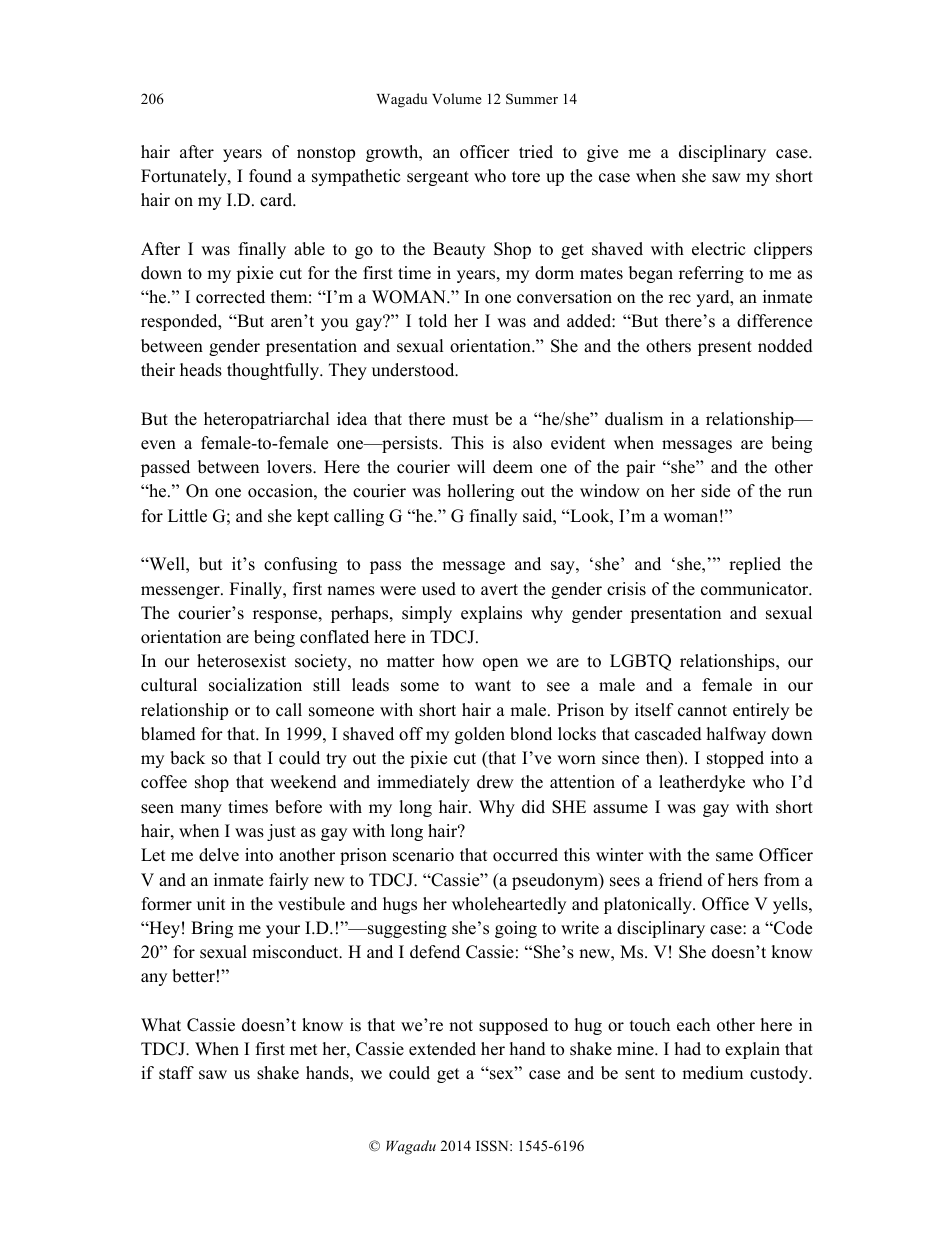  What do you see at coordinates (755, 565) in the screenshot?
I see `replied` at bounding box center [755, 565].
